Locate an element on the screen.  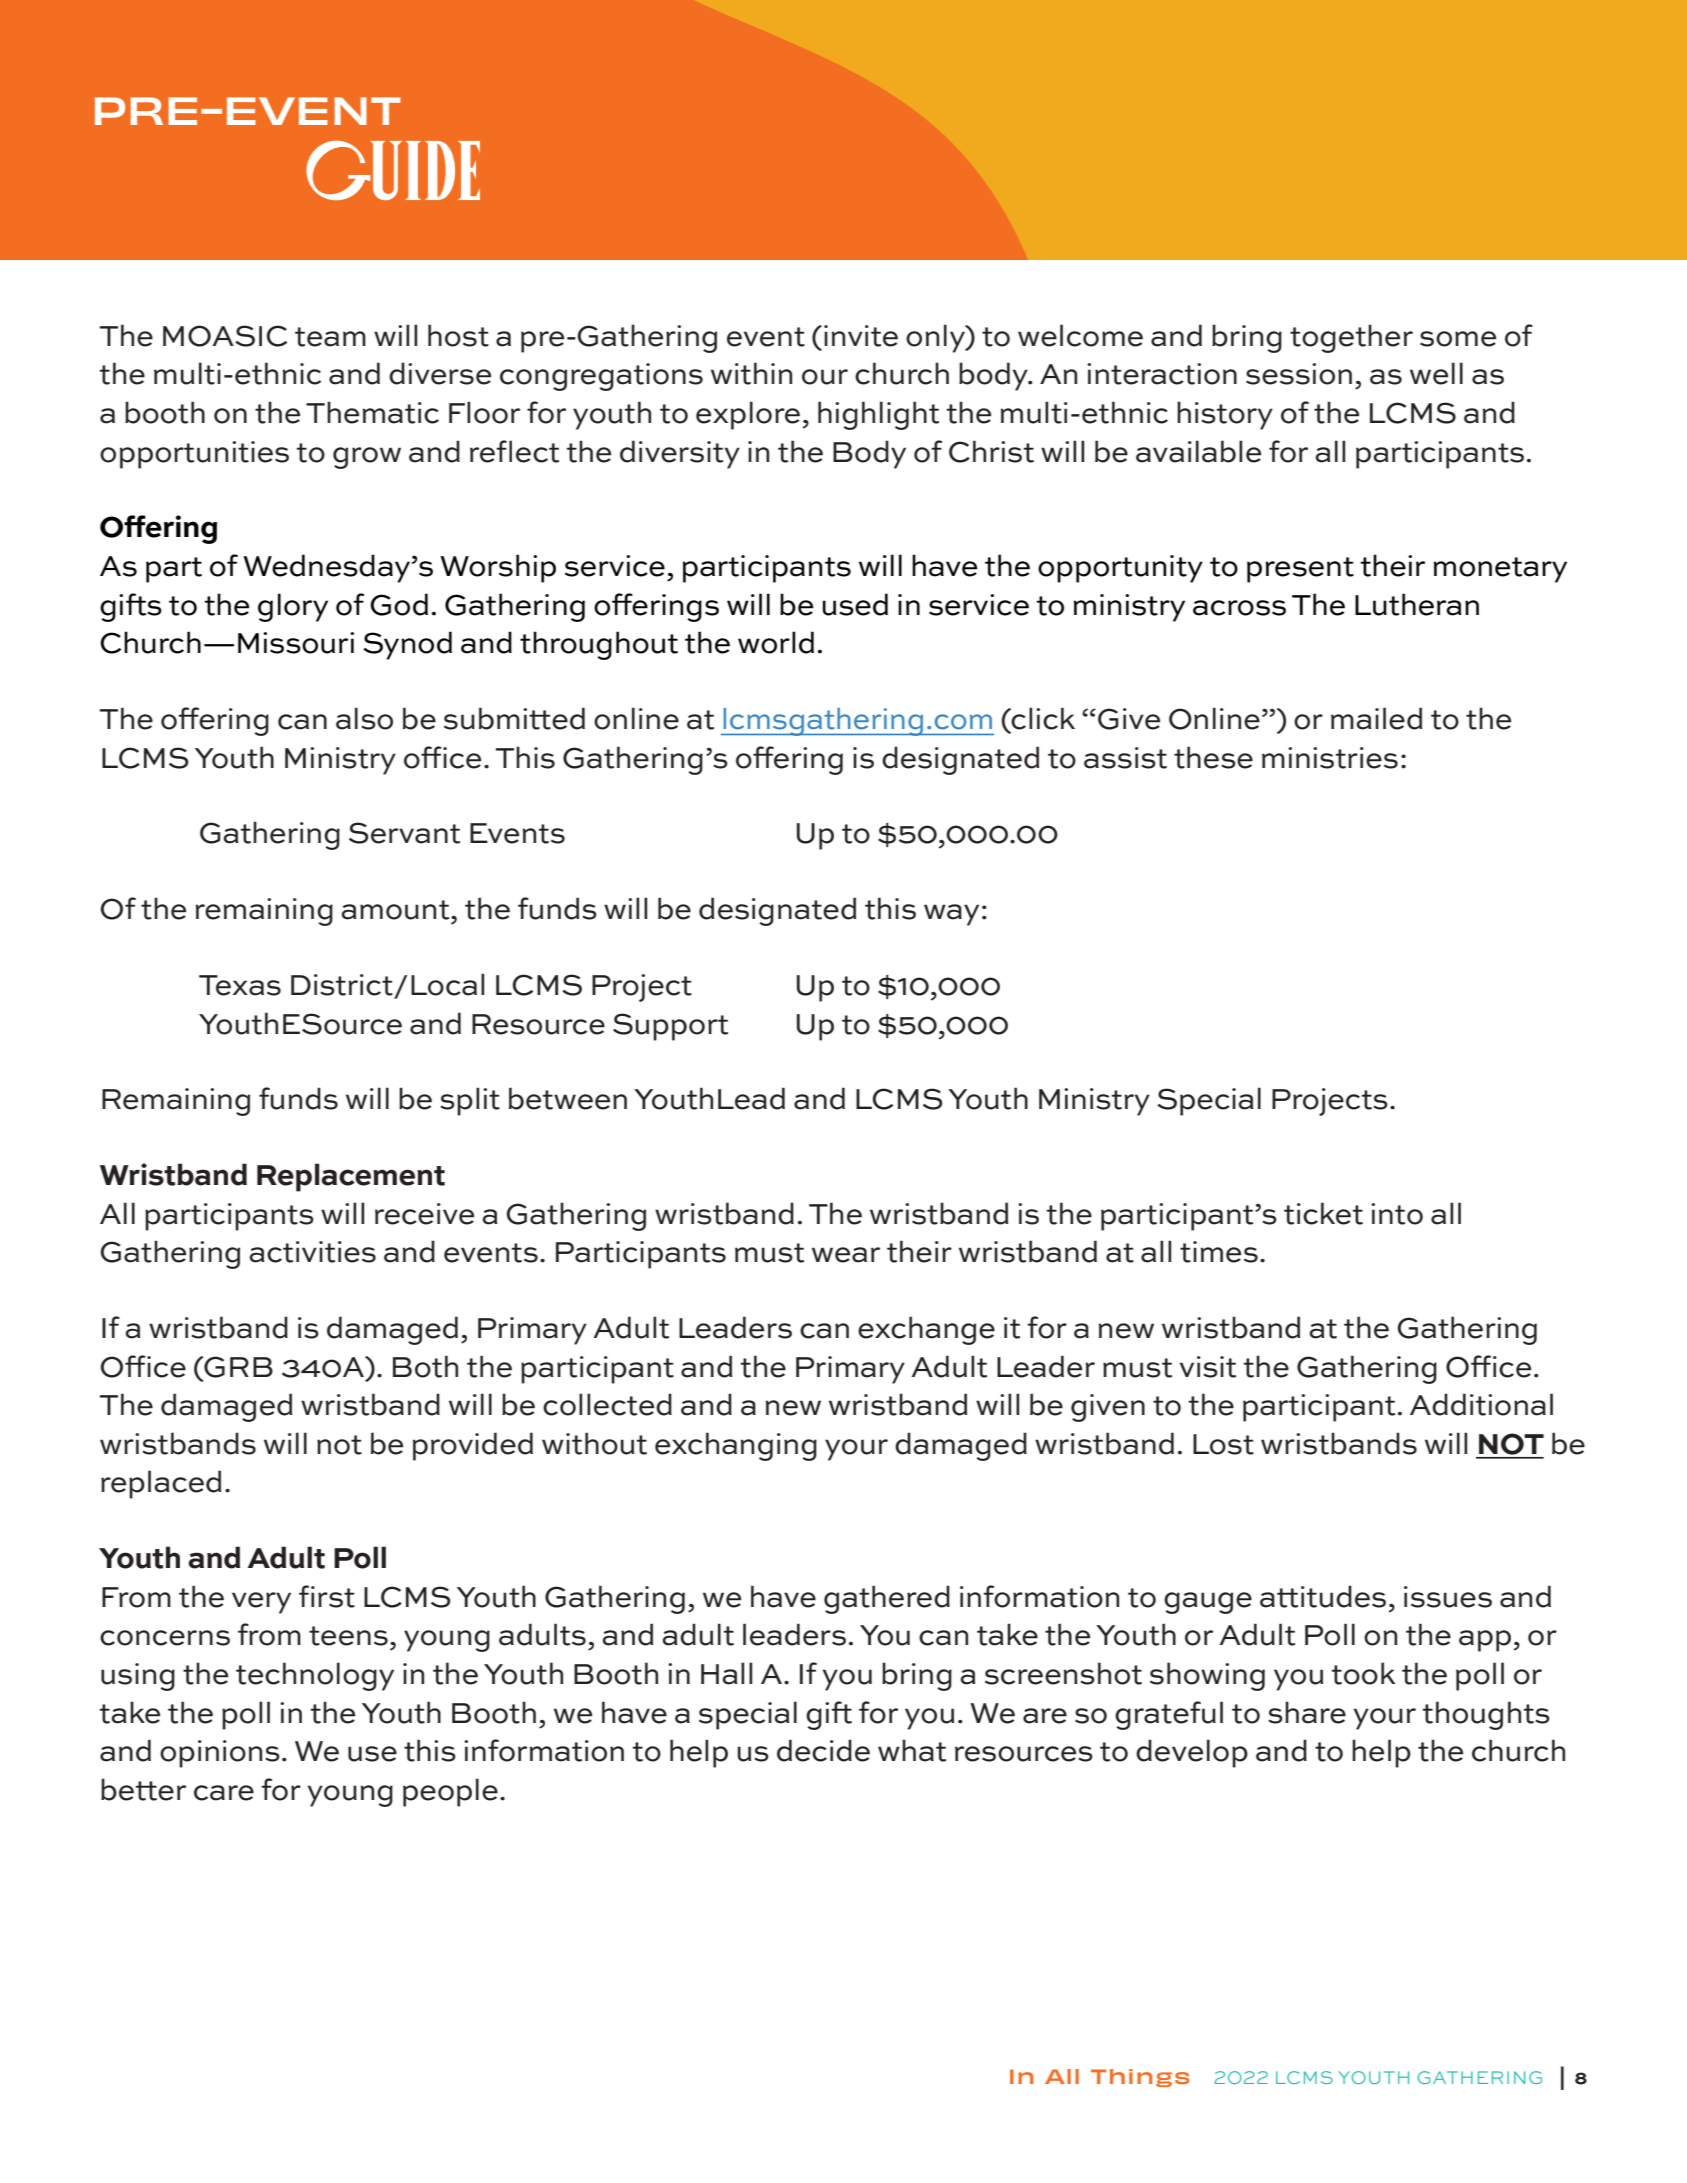
ticket is located at coordinates (1323, 1213).
